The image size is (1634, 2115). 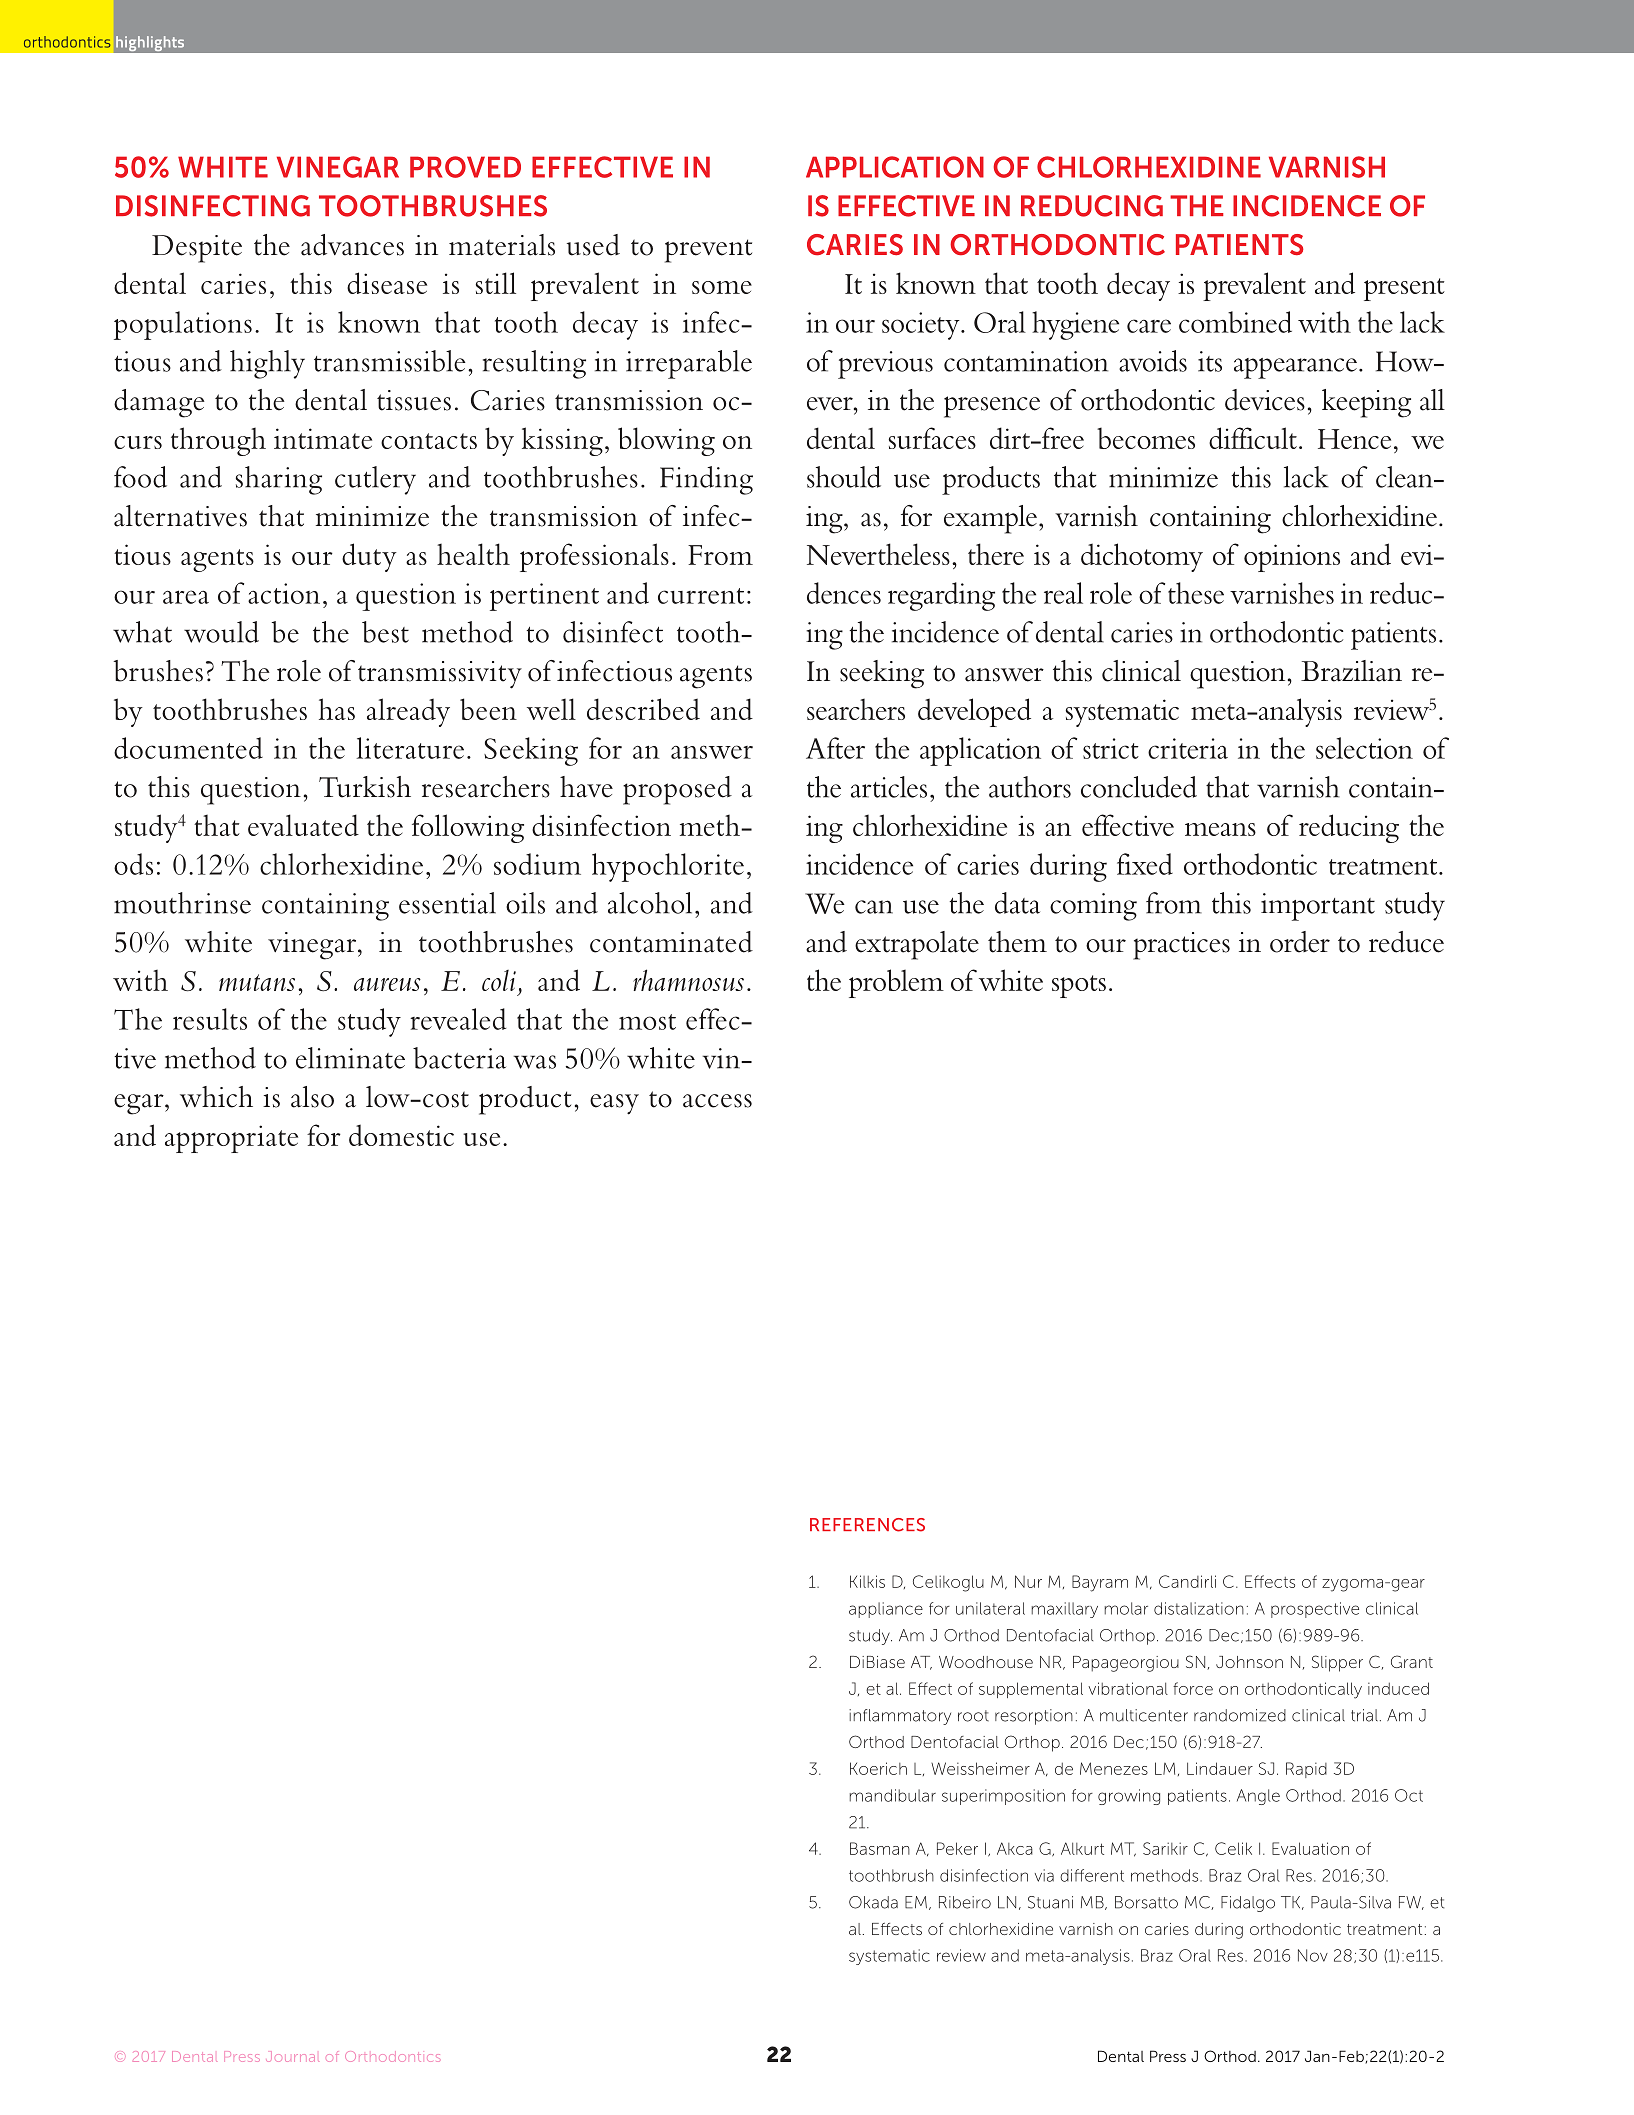 What do you see at coordinates (312, 1097) in the page?
I see `also` at bounding box center [312, 1097].
